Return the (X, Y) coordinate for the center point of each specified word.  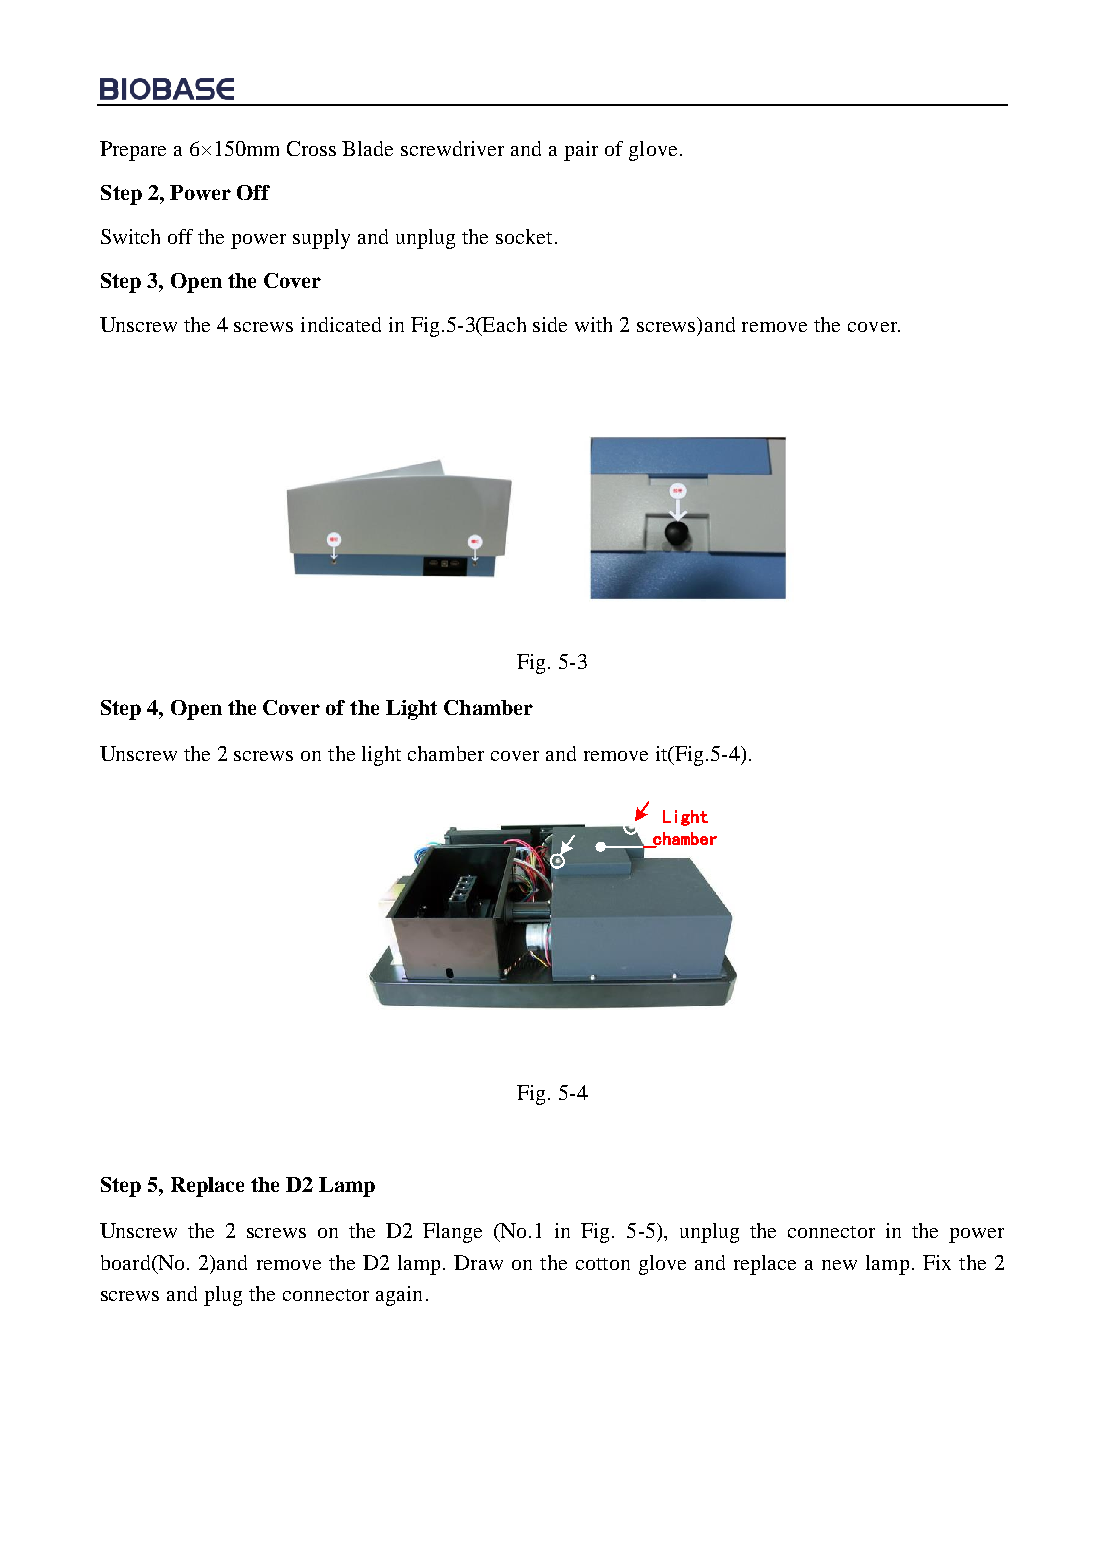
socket (524, 236)
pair (581, 151)
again (399, 1296)
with (593, 324)
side (550, 324)
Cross (311, 148)
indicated (341, 324)
